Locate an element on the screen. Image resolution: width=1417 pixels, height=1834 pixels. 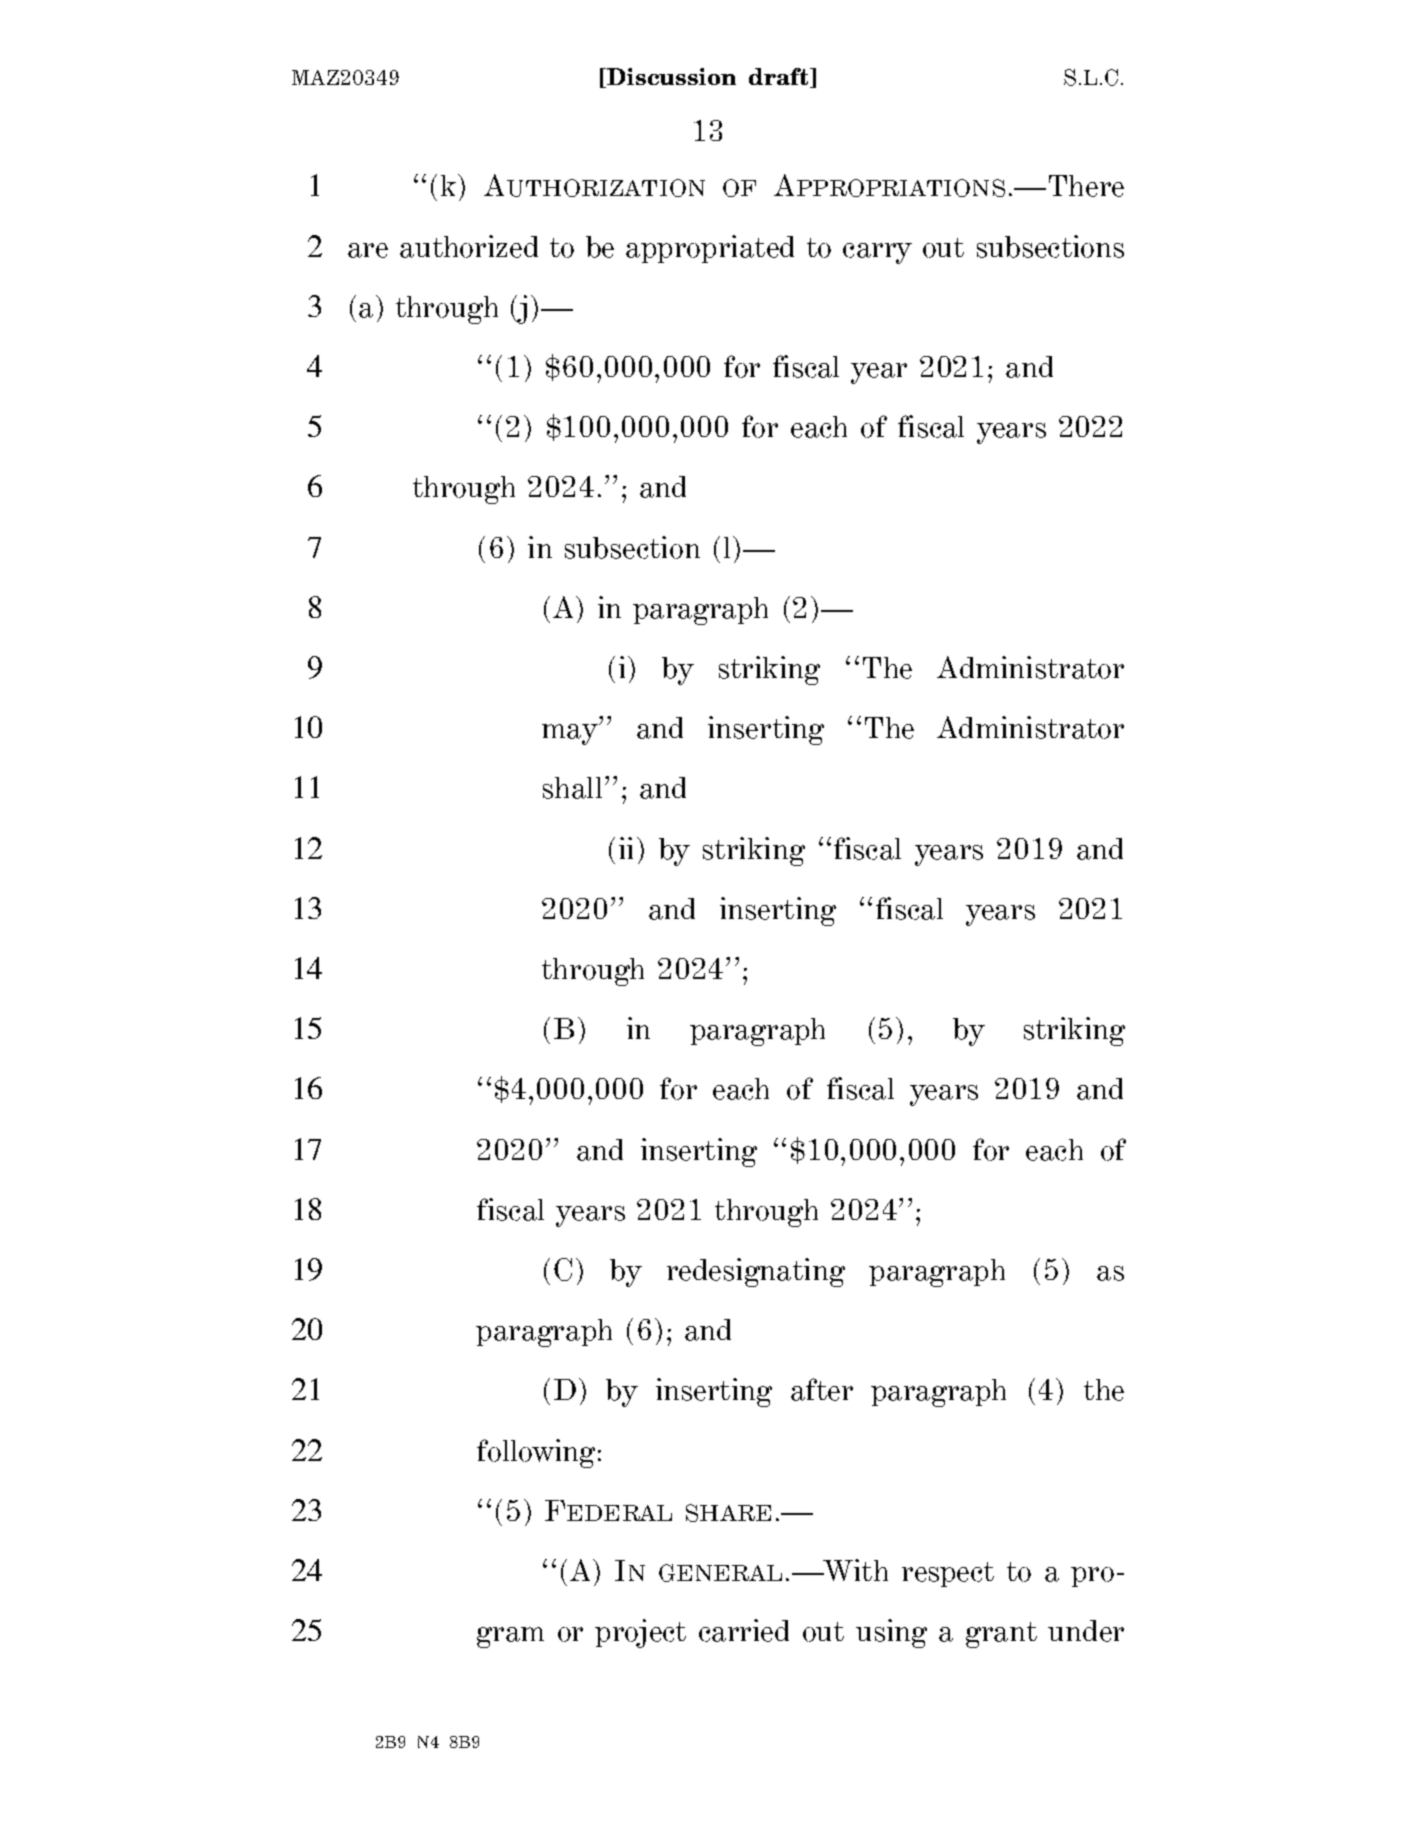
draft is located at coordinates (780, 78).
